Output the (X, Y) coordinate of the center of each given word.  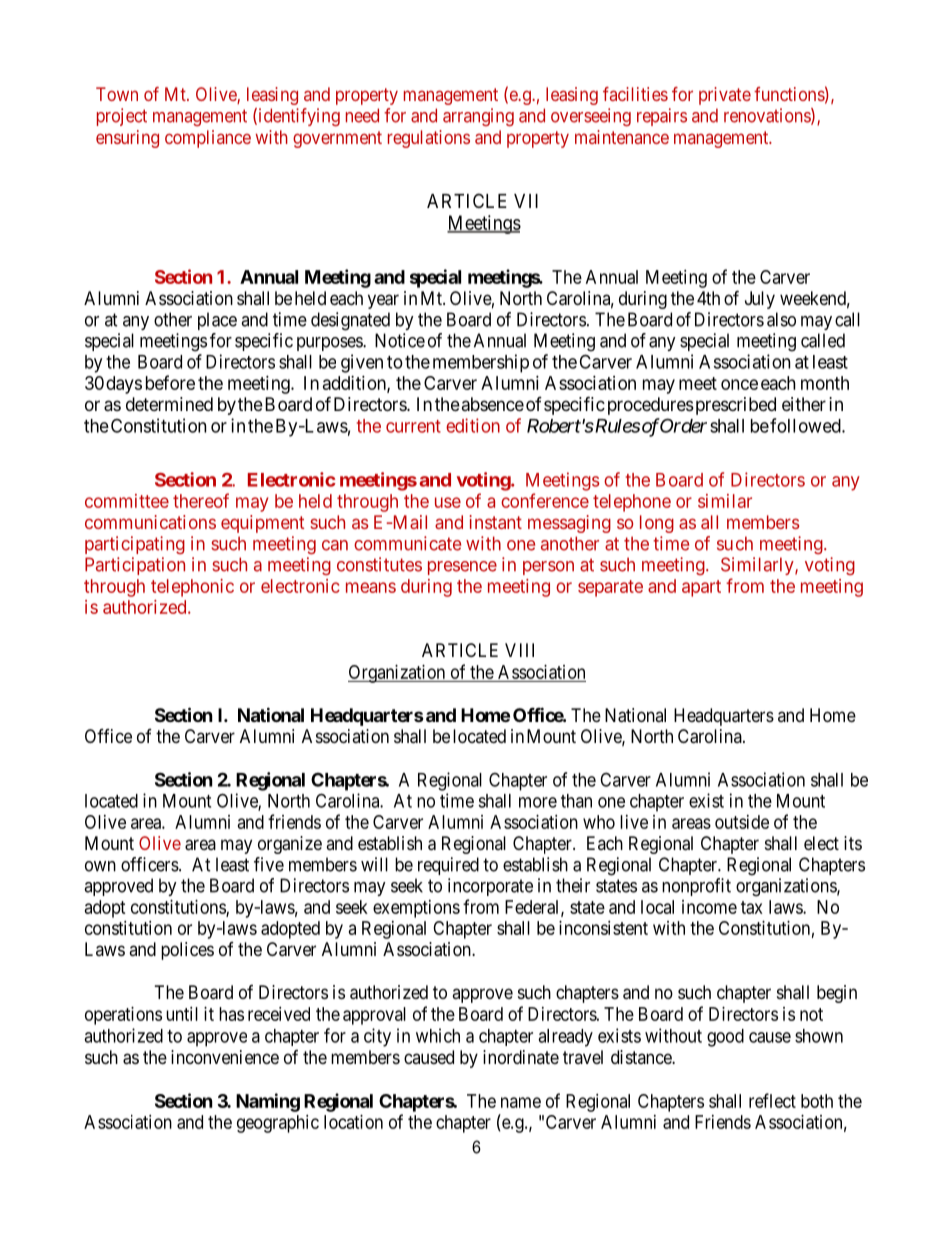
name (521, 1102)
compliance (208, 139)
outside (742, 822)
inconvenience (225, 1057)
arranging (478, 117)
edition (473, 425)
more (538, 802)
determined (169, 404)
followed (806, 425)
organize (290, 845)
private (725, 96)
